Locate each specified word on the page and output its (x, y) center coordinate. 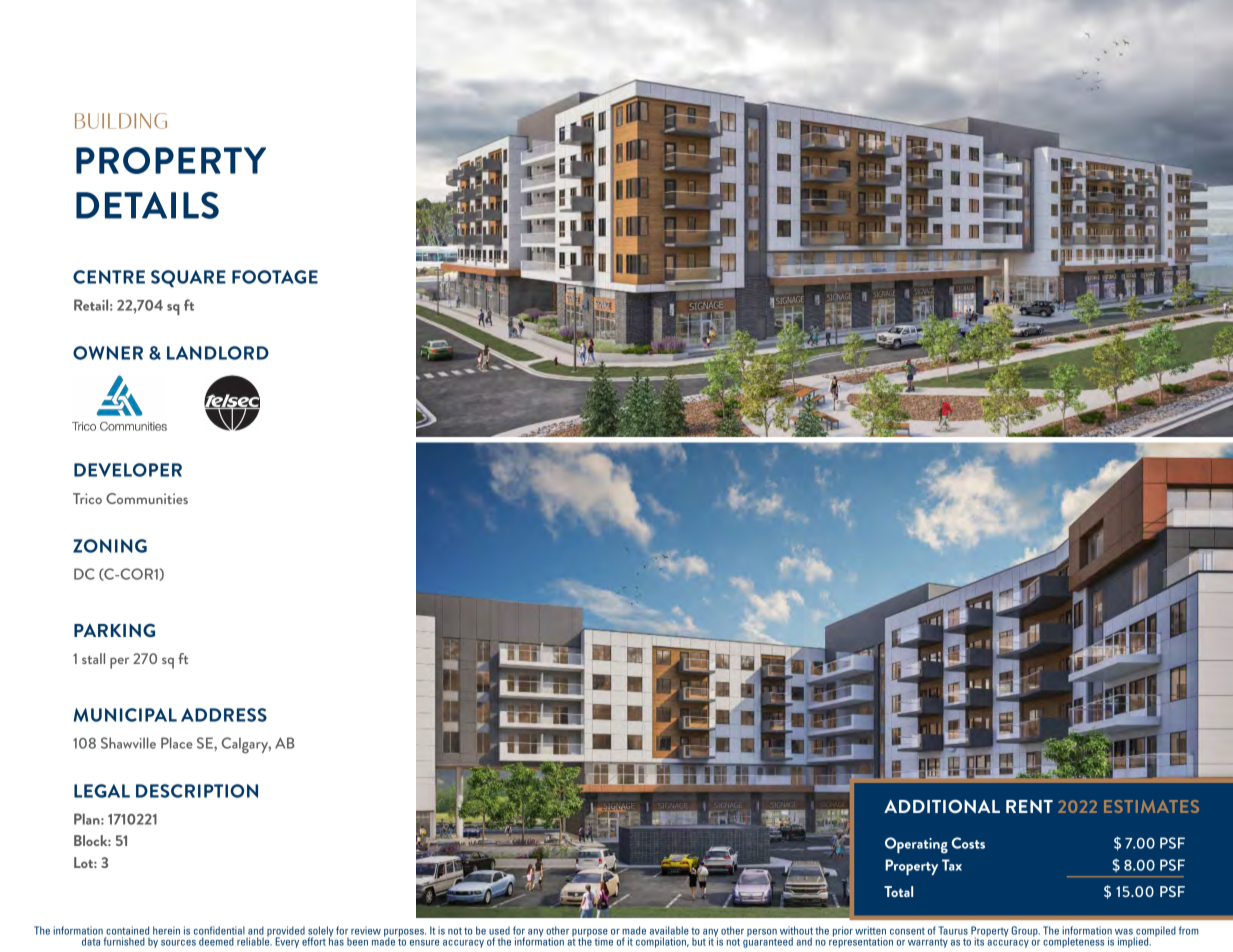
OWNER (108, 353)
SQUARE (188, 278)
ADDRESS (224, 715)
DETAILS (147, 205)
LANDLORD (218, 353)
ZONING (110, 546)
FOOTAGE (275, 277)
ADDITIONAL (942, 806)
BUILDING (121, 121)
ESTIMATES (1151, 806)
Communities (147, 498)
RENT (1029, 806)
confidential (219, 930)
